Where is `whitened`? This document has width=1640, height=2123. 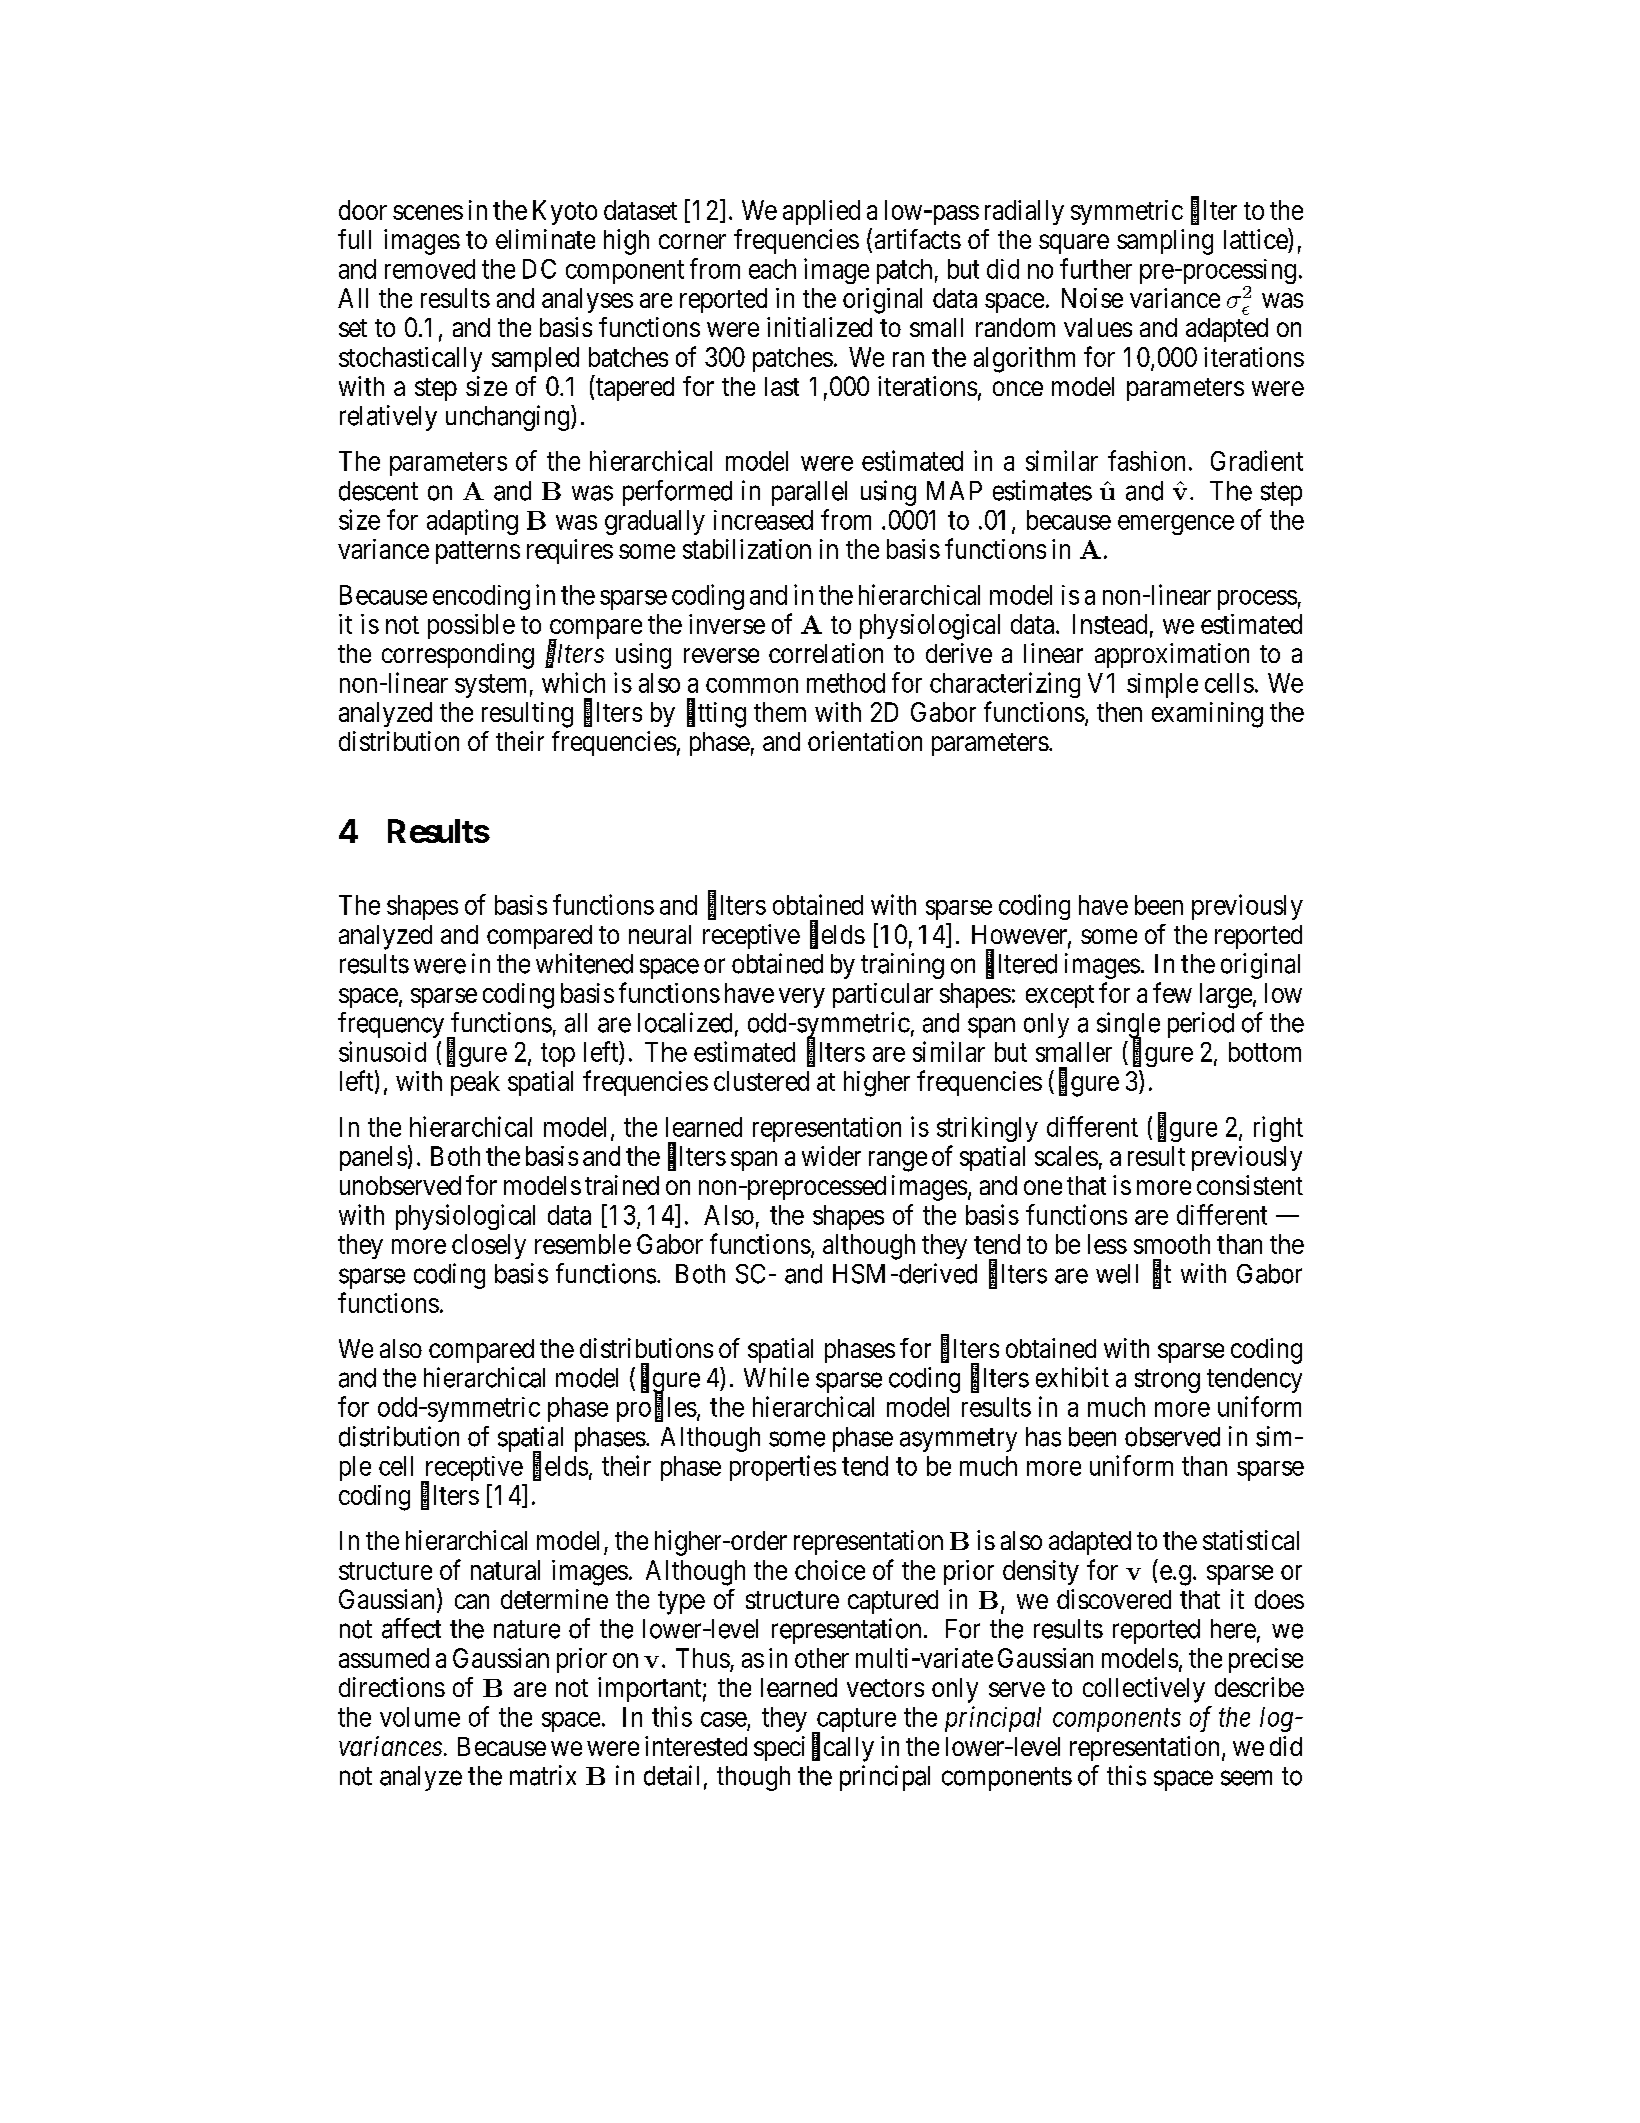
whitened is located at coordinates (584, 963).
